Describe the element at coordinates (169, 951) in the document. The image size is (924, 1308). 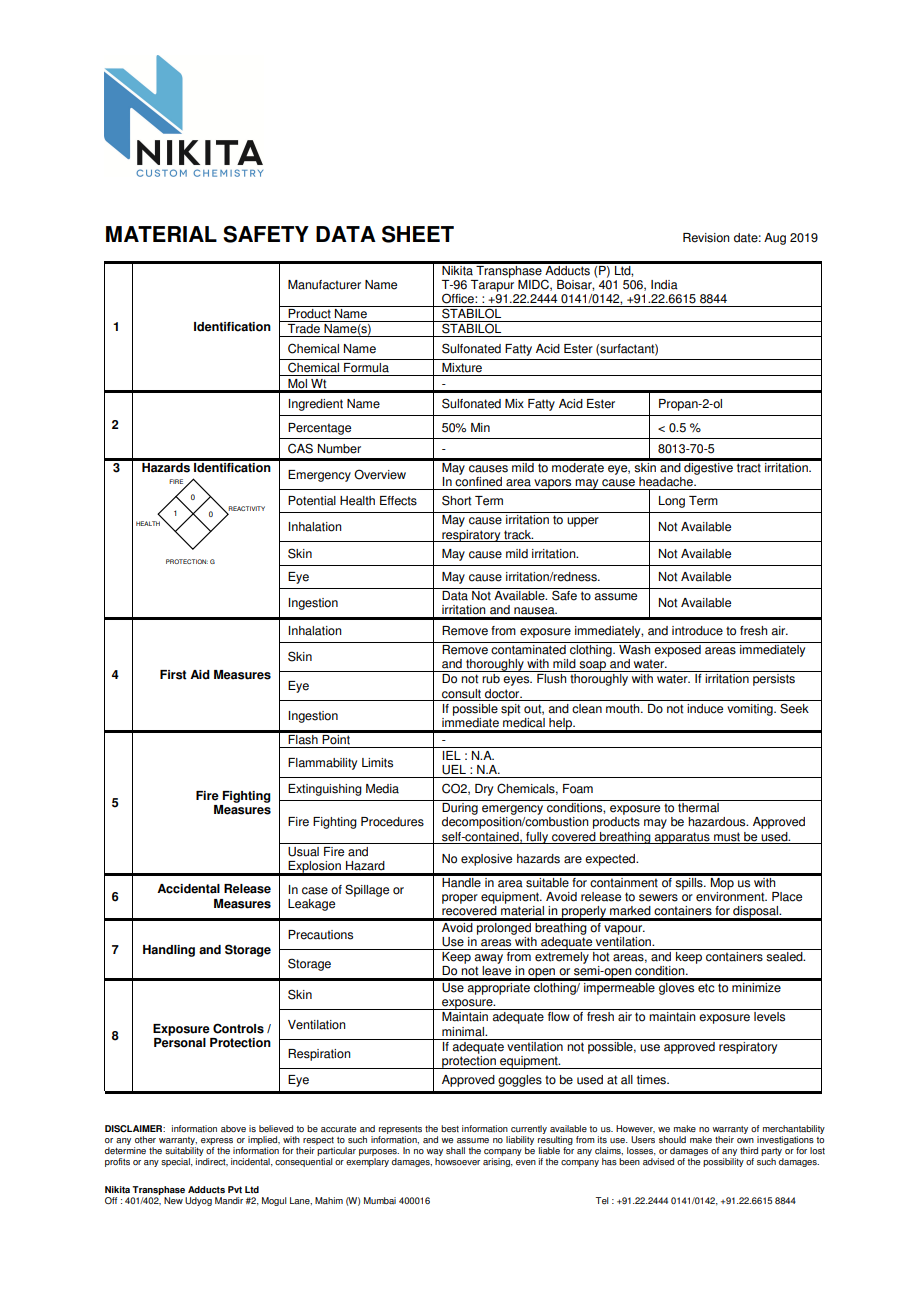
I see `Handling` at that location.
